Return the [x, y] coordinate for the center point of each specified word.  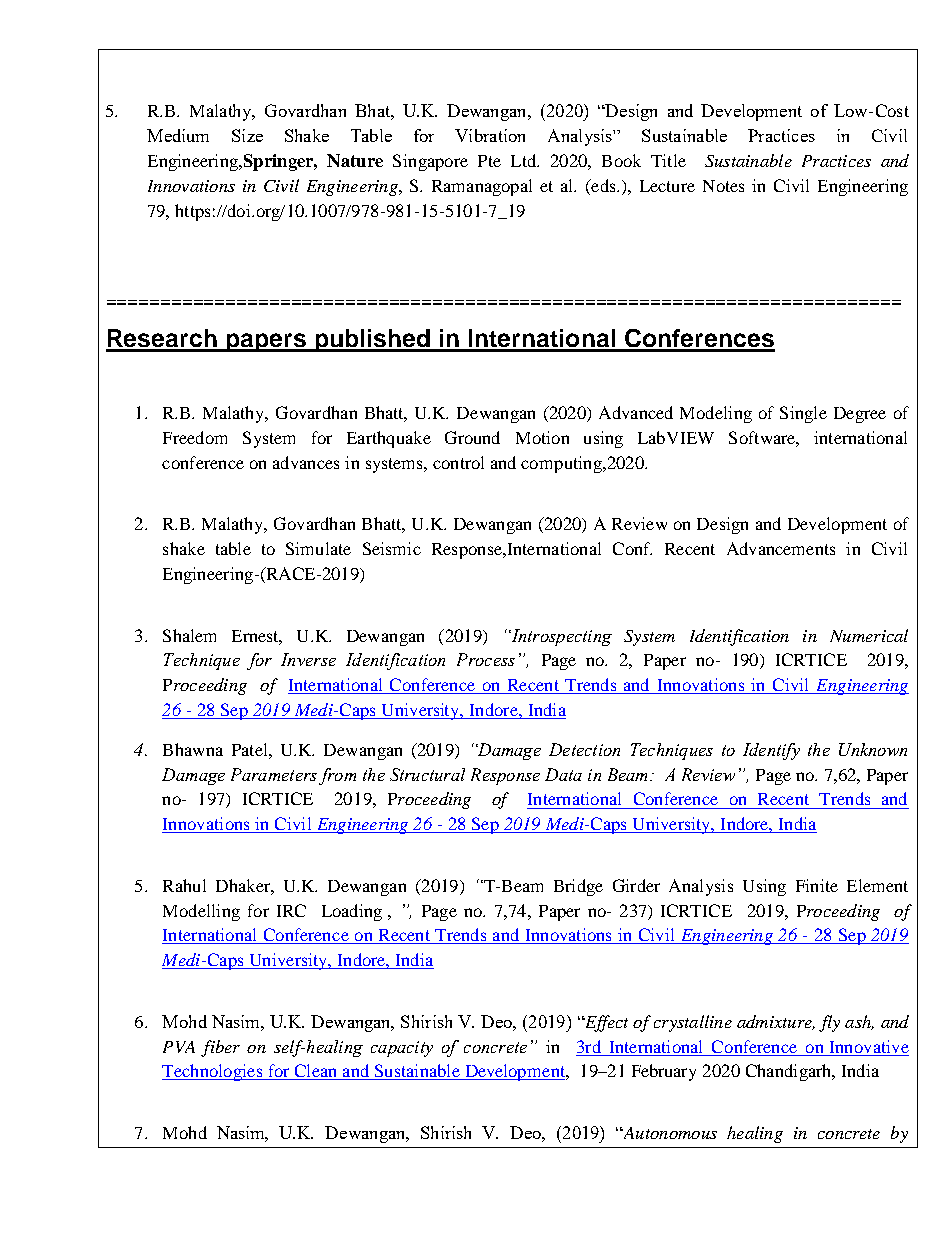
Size [247, 135]
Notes [723, 186]
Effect [605, 1023]
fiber [220, 1048]
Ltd [525, 160]
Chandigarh [790, 1072]
